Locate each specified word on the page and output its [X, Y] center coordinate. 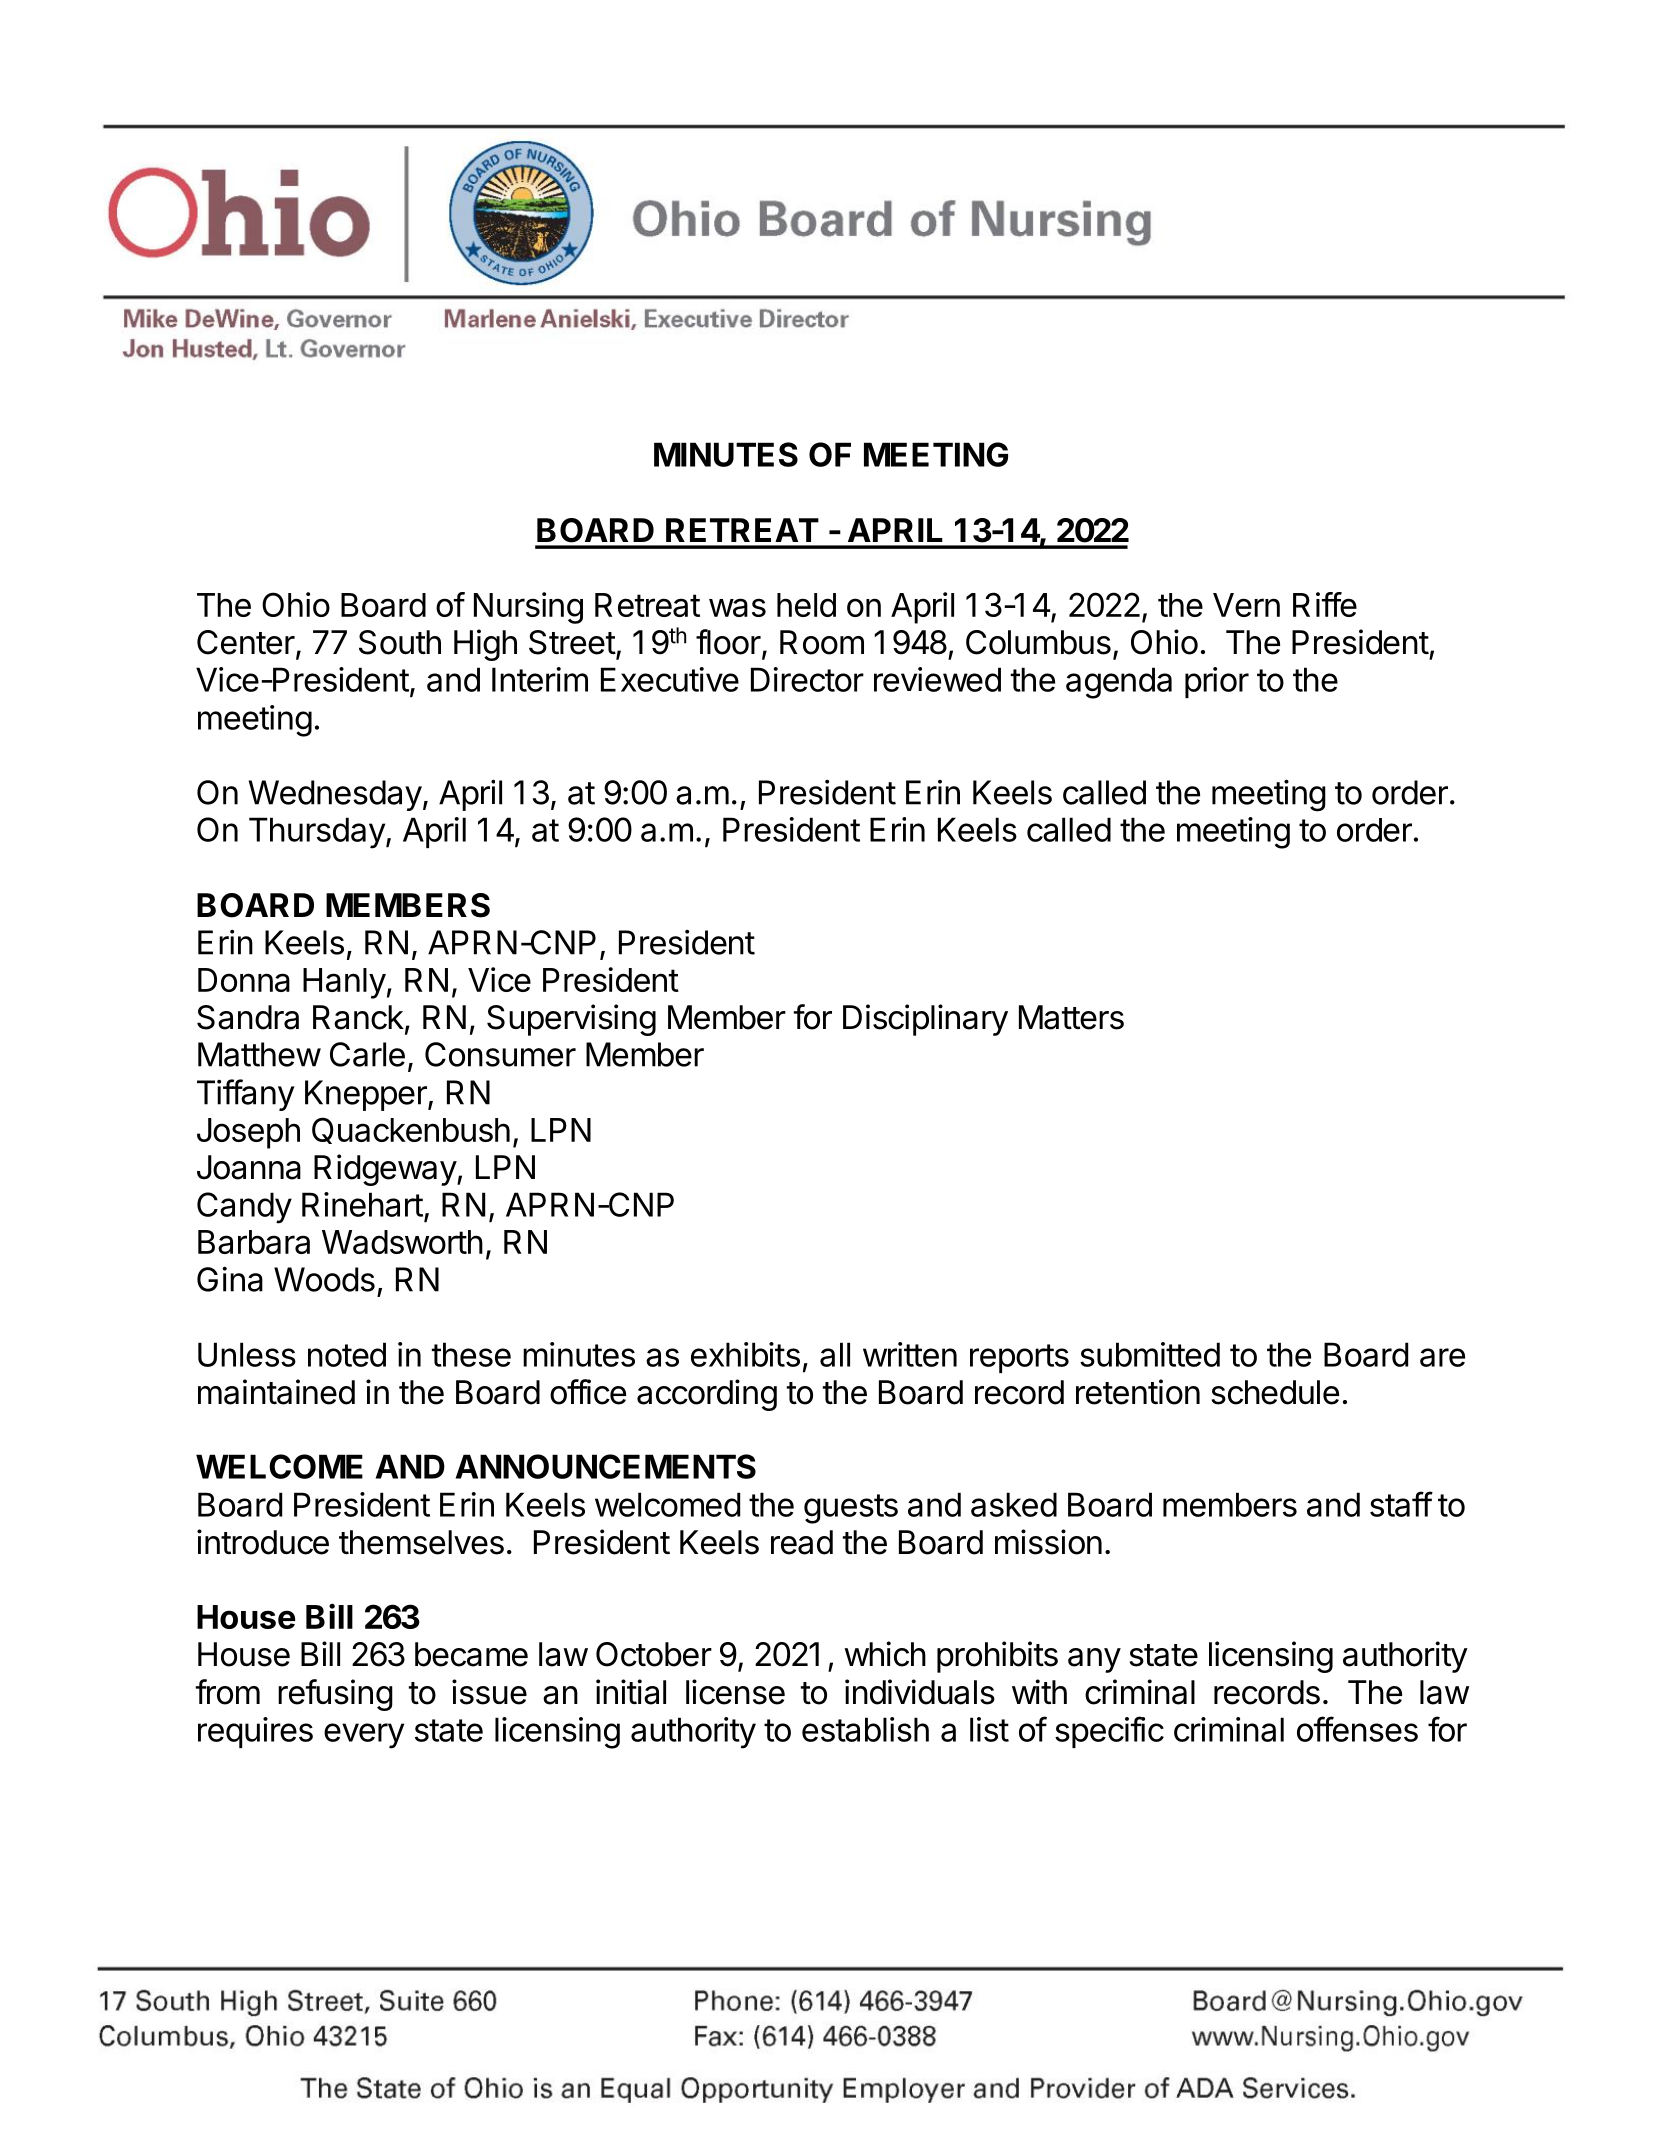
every [364, 1736]
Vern [1246, 605]
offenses [1357, 1729]
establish [865, 1729]
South [400, 642]
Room [822, 642]
